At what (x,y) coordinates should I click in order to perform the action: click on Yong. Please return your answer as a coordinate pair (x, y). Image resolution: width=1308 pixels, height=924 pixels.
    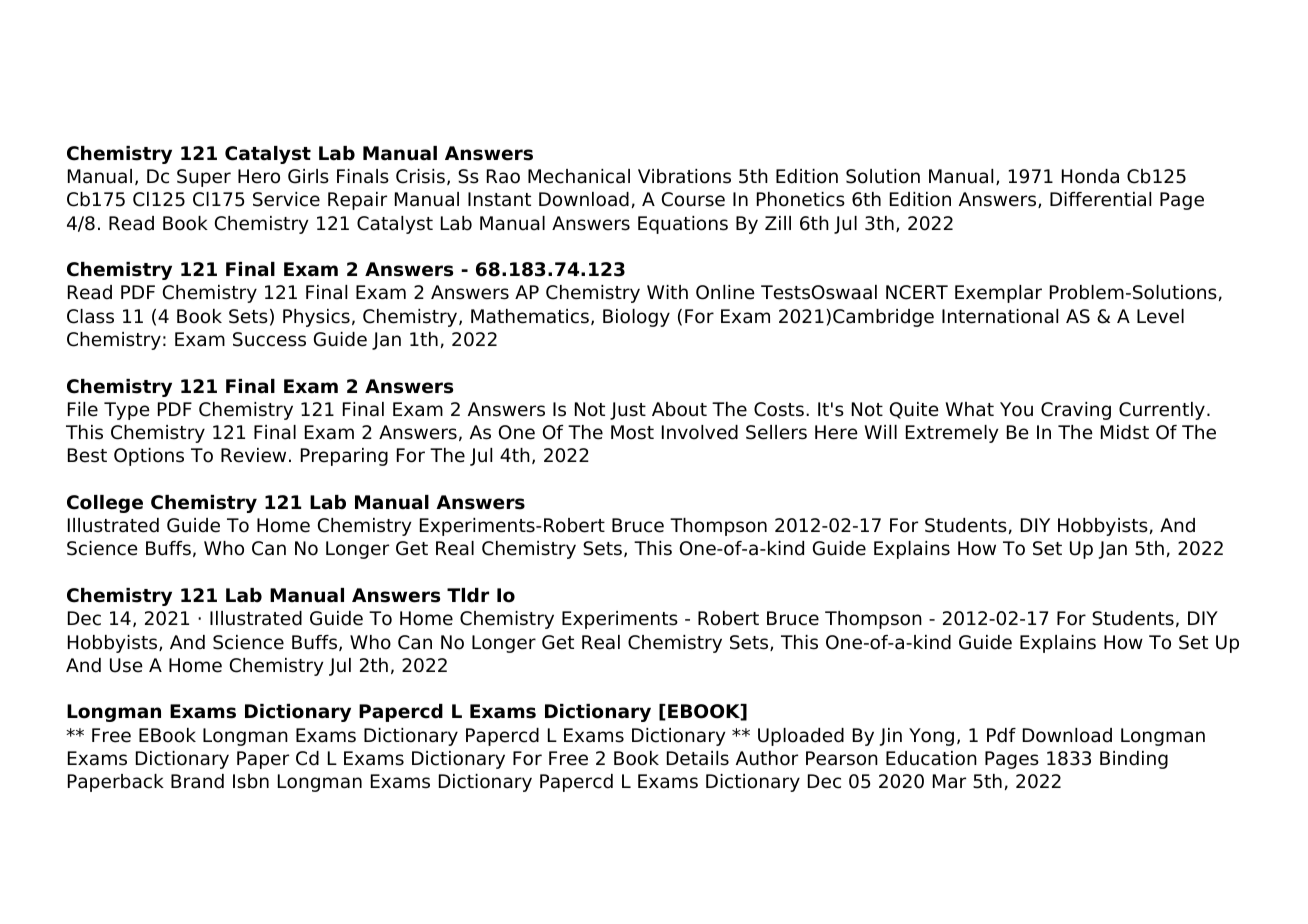
    Looking at the image, I should click on (931, 737).
